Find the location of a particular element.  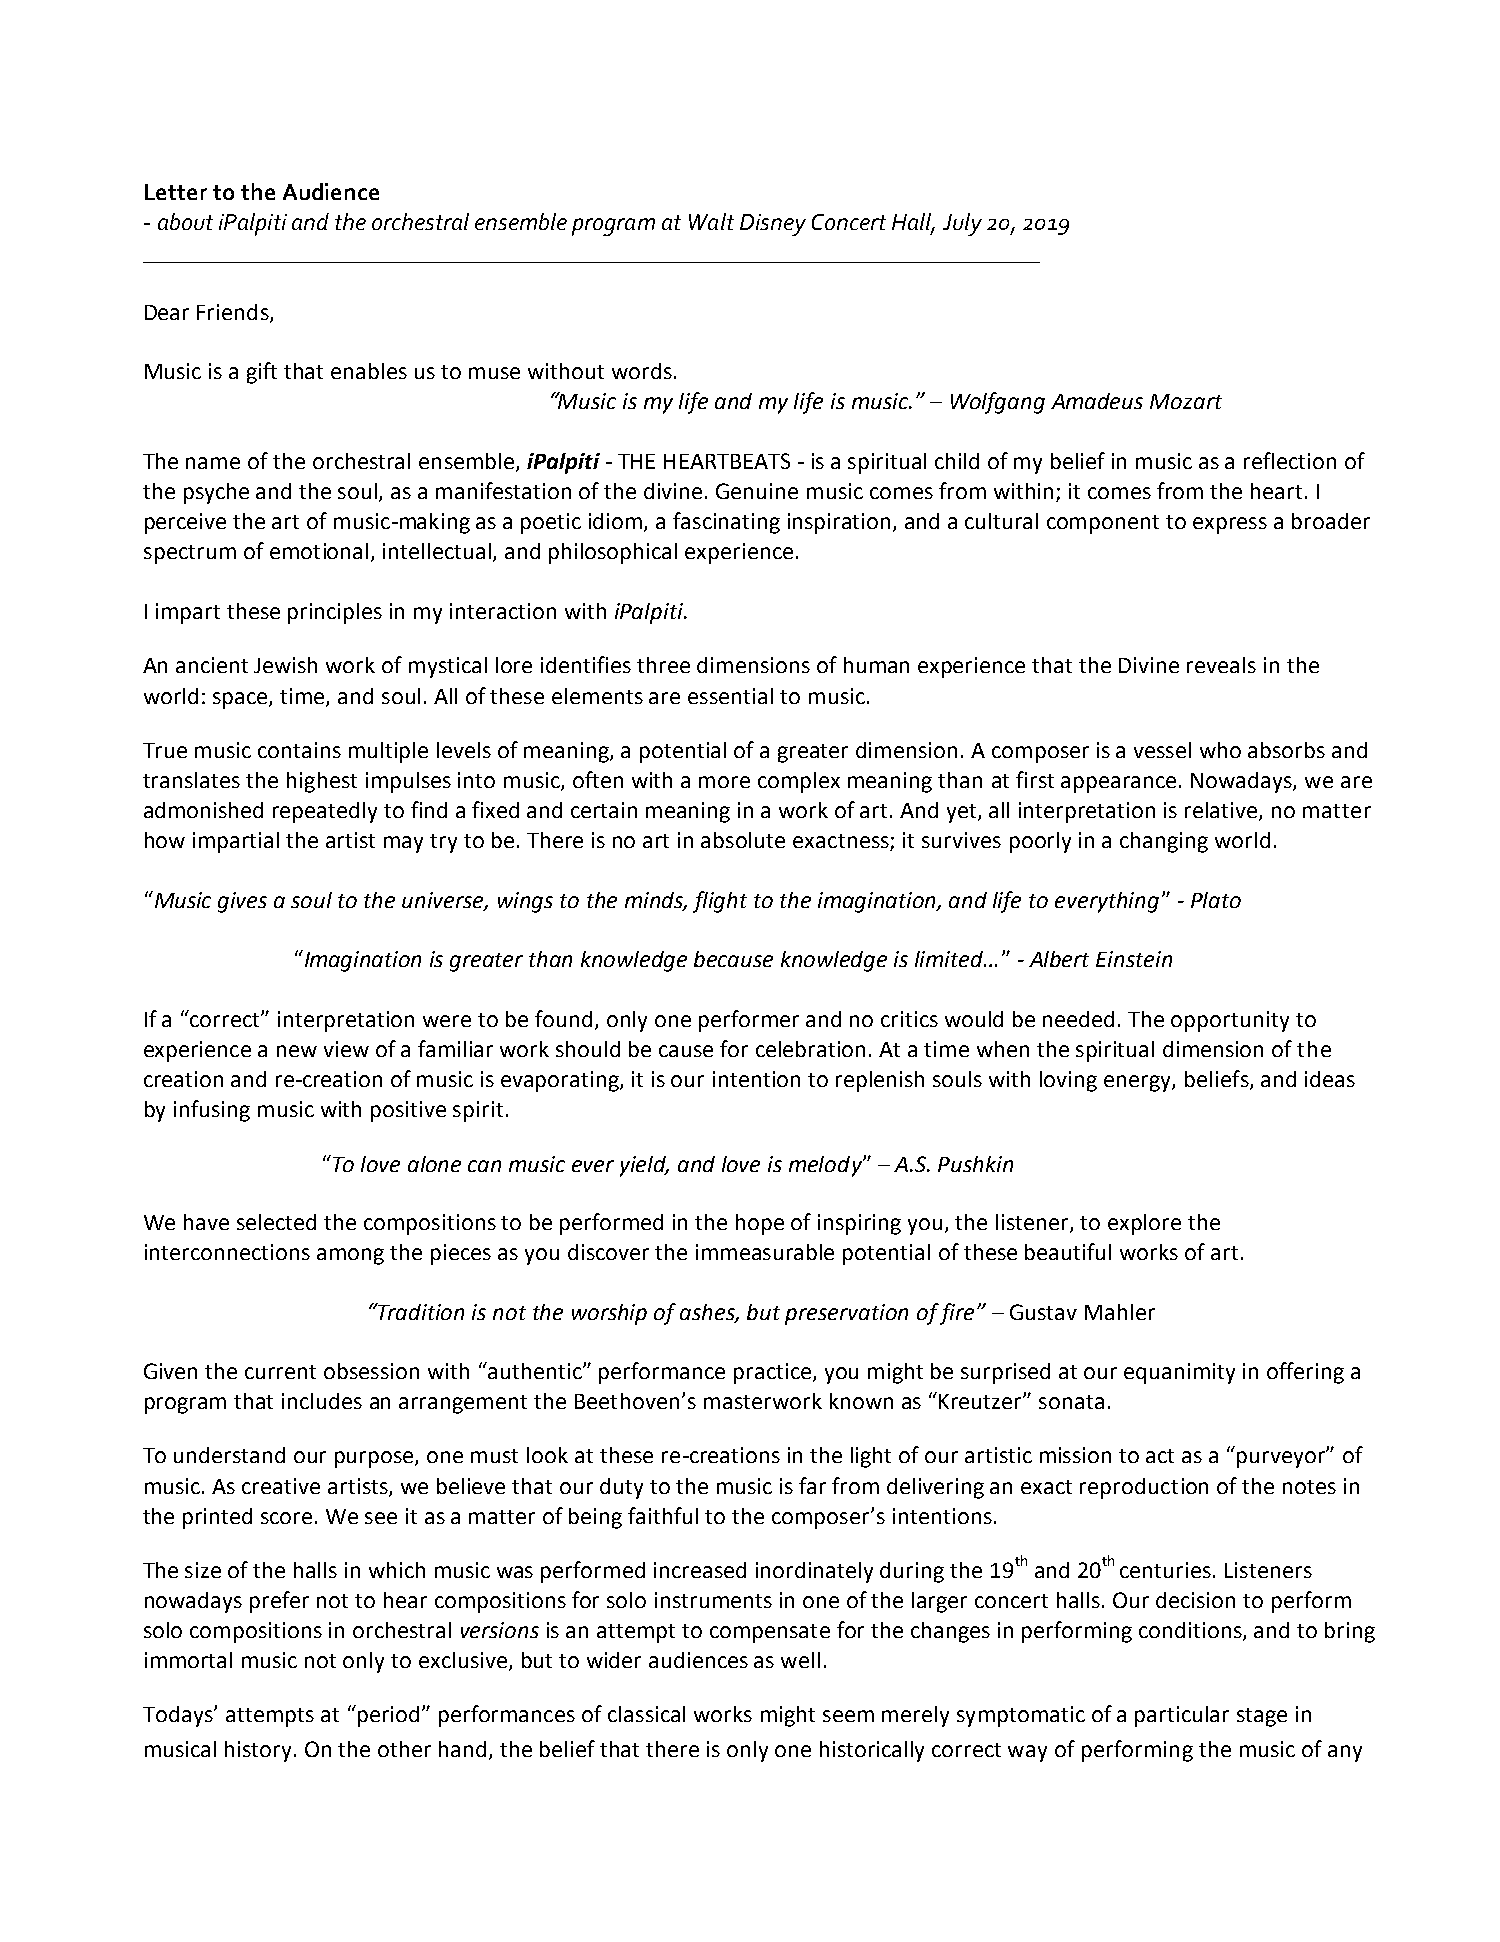

well is located at coordinates (800, 1660).
